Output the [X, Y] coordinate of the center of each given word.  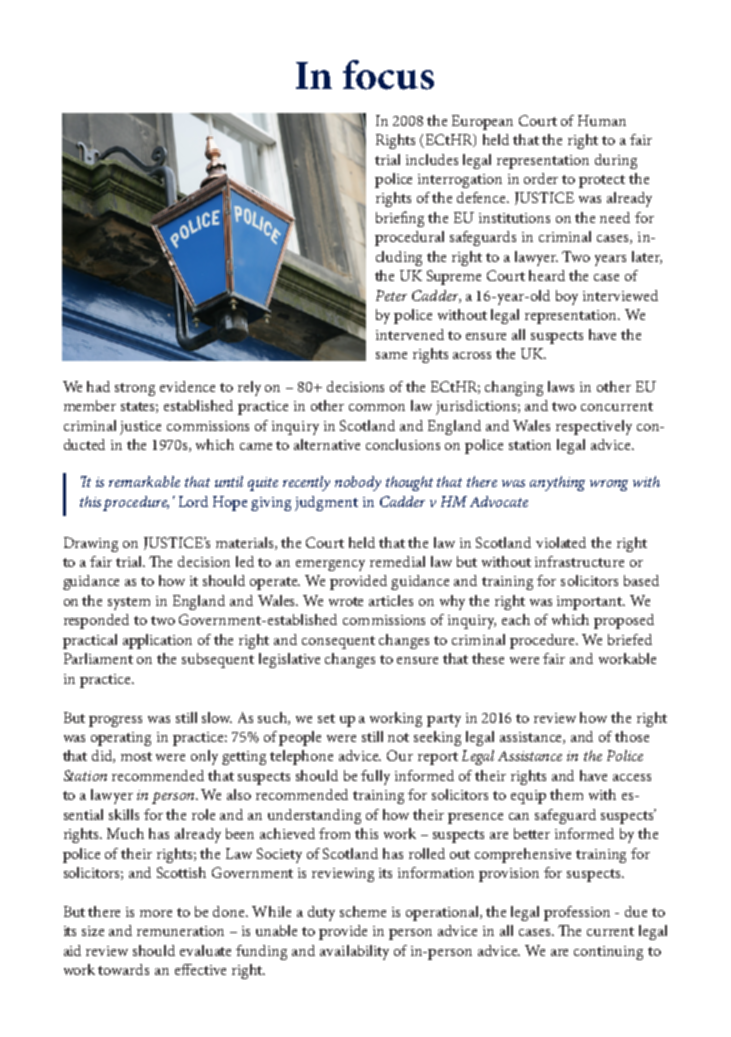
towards [123, 969]
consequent [338, 642]
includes [432, 159]
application [157, 641]
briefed [630, 639]
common [377, 407]
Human [602, 120]
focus [388, 75]
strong [135, 389]
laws [561, 386]
